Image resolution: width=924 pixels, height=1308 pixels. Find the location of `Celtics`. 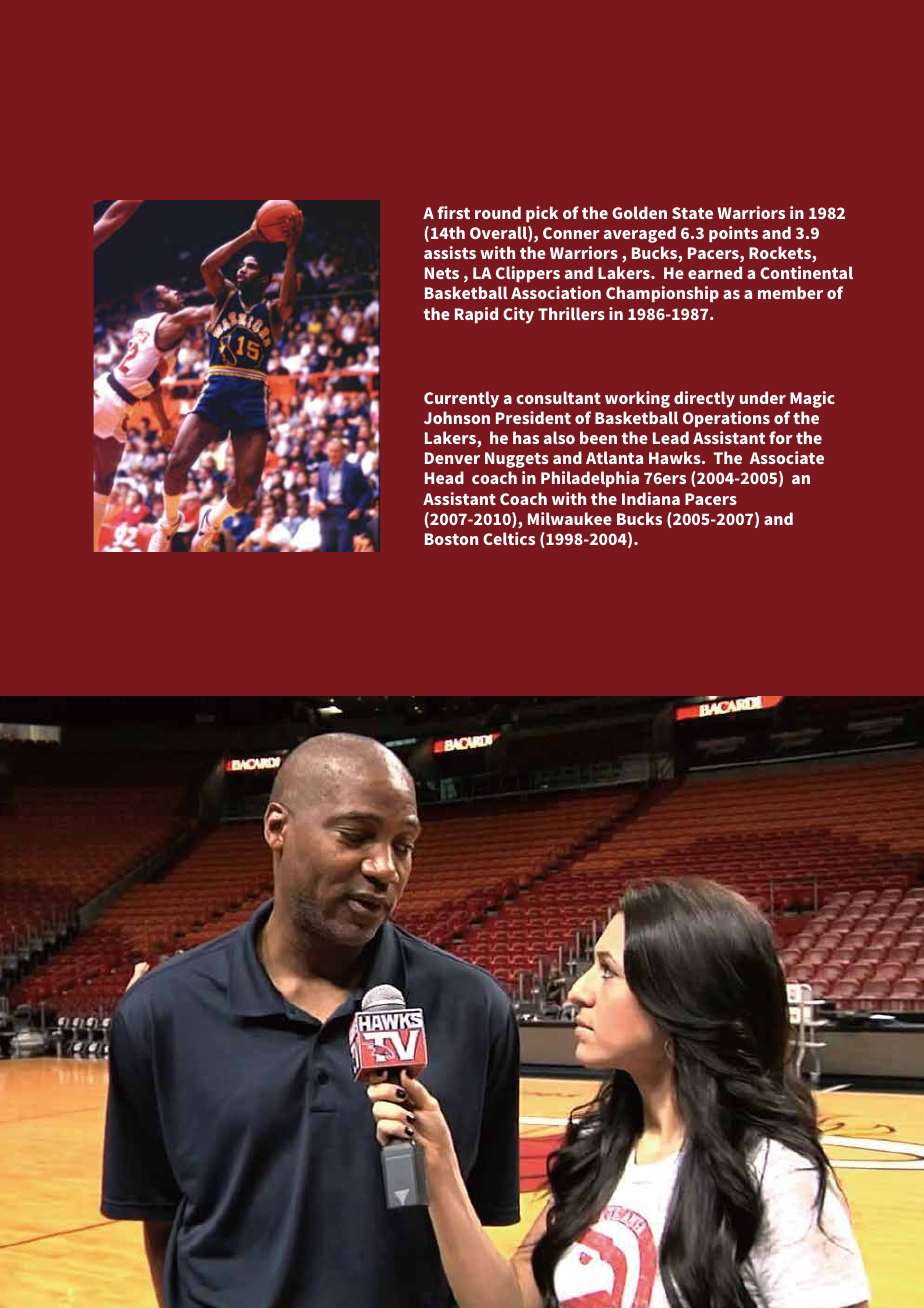

Celtics is located at coordinates (509, 538).
